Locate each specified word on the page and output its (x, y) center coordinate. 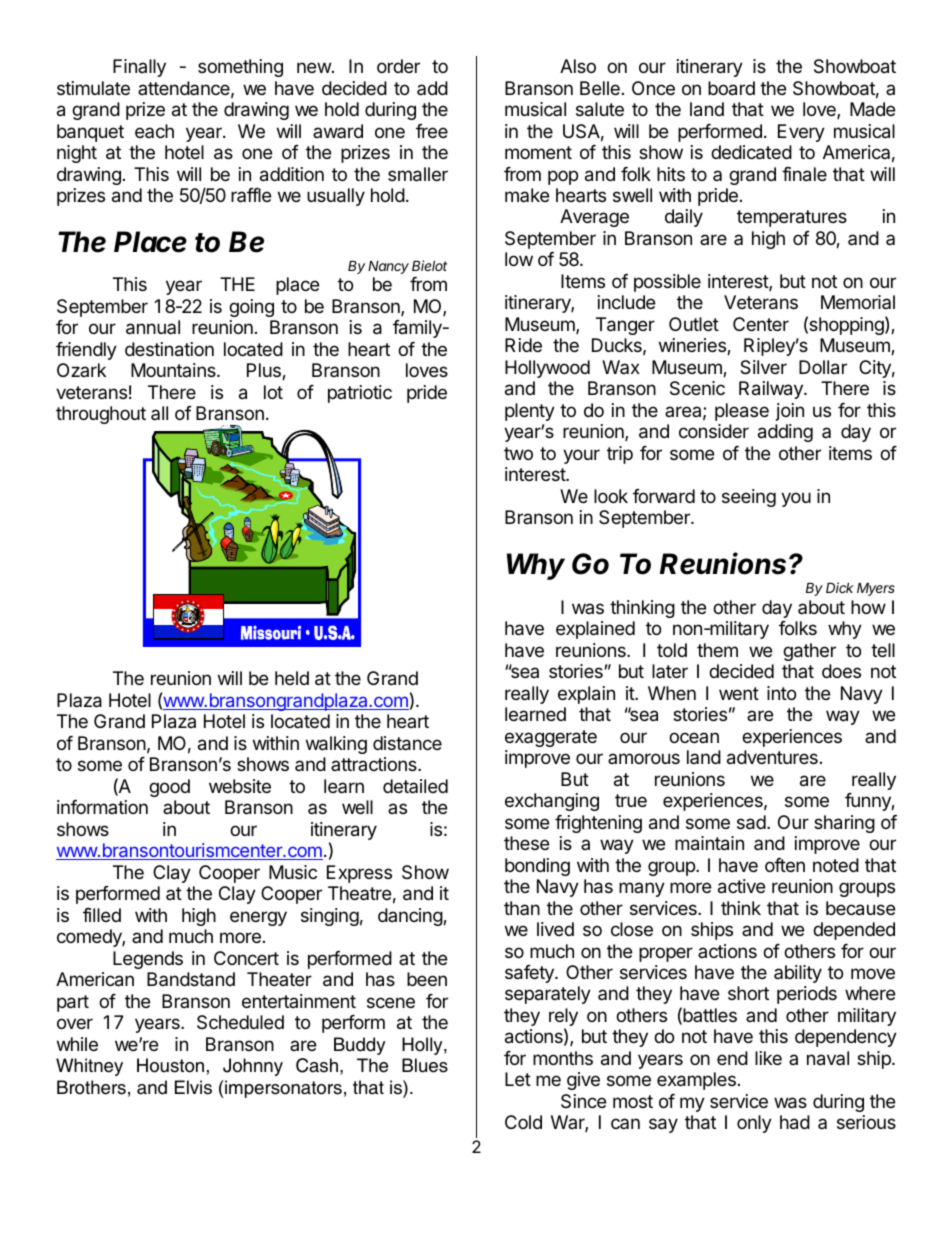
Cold (523, 1122)
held (292, 678)
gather (809, 652)
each (154, 131)
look (611, 496)
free (432, 131)
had (795, 1122)
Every (801, 133)
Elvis (193, 1087)
